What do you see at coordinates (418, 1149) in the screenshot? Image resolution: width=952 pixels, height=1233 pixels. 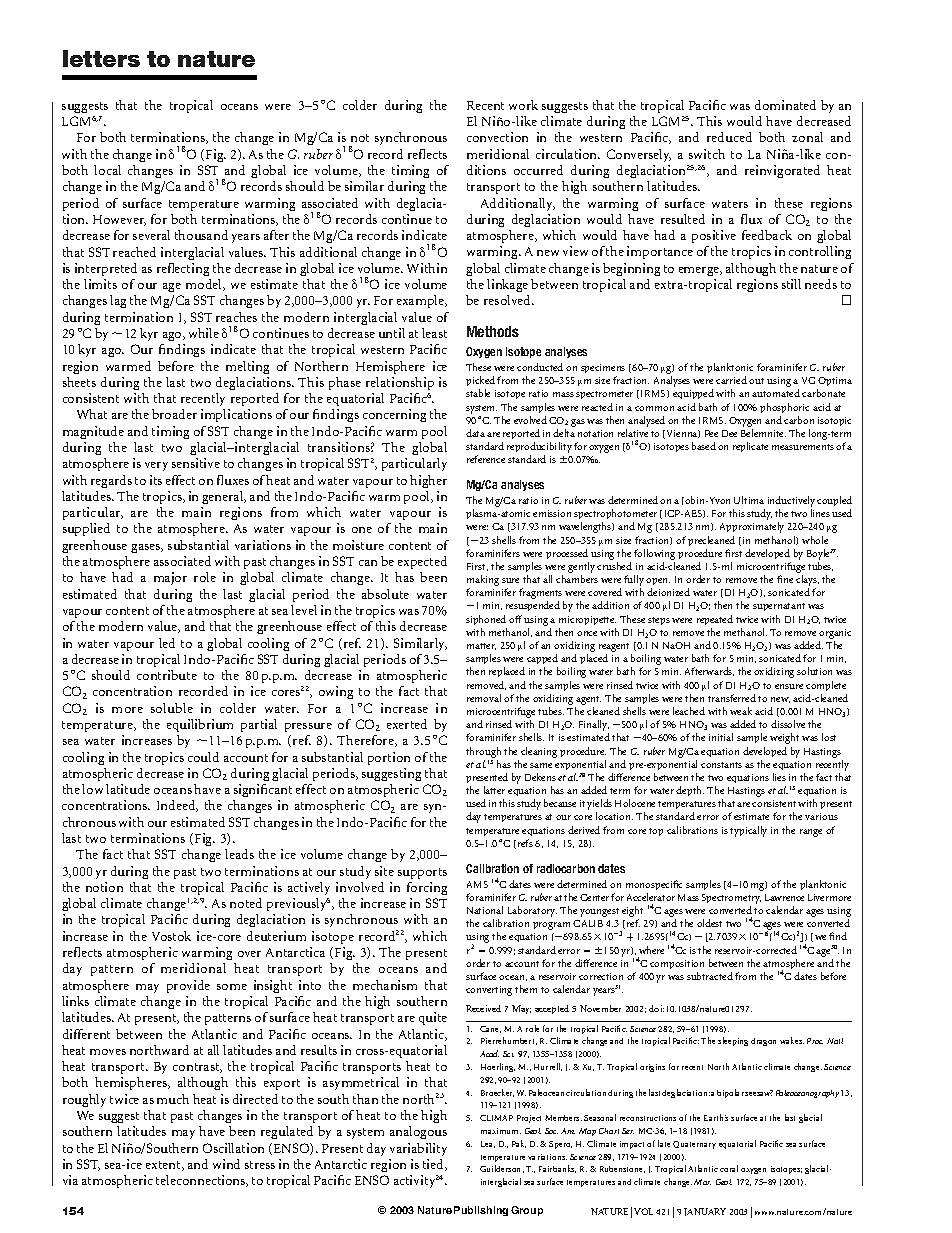 I see `variability` at bounding box center [418, 1149].
